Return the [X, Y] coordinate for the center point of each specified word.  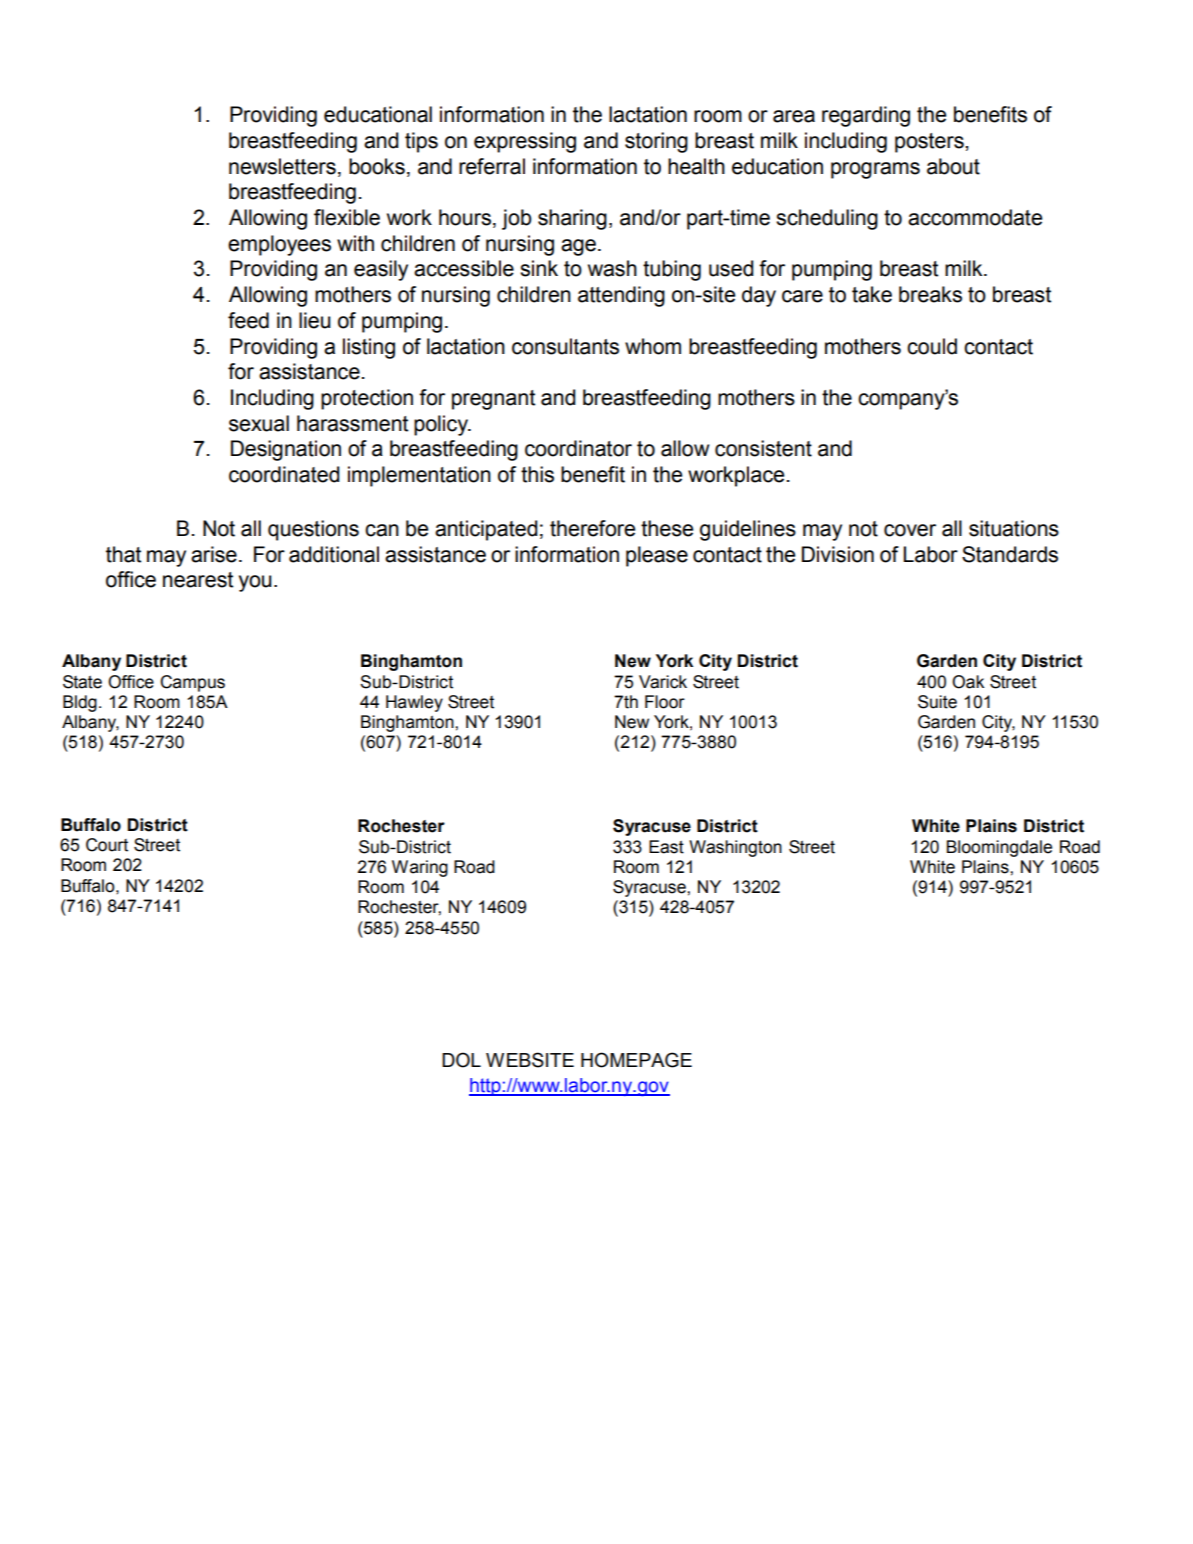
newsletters [282, 166]
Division [838, 554]
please [657, 556]
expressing [525, 142]
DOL [461, 1060]
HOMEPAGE [636, 1060]
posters [930, 143]
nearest [198, 580]
